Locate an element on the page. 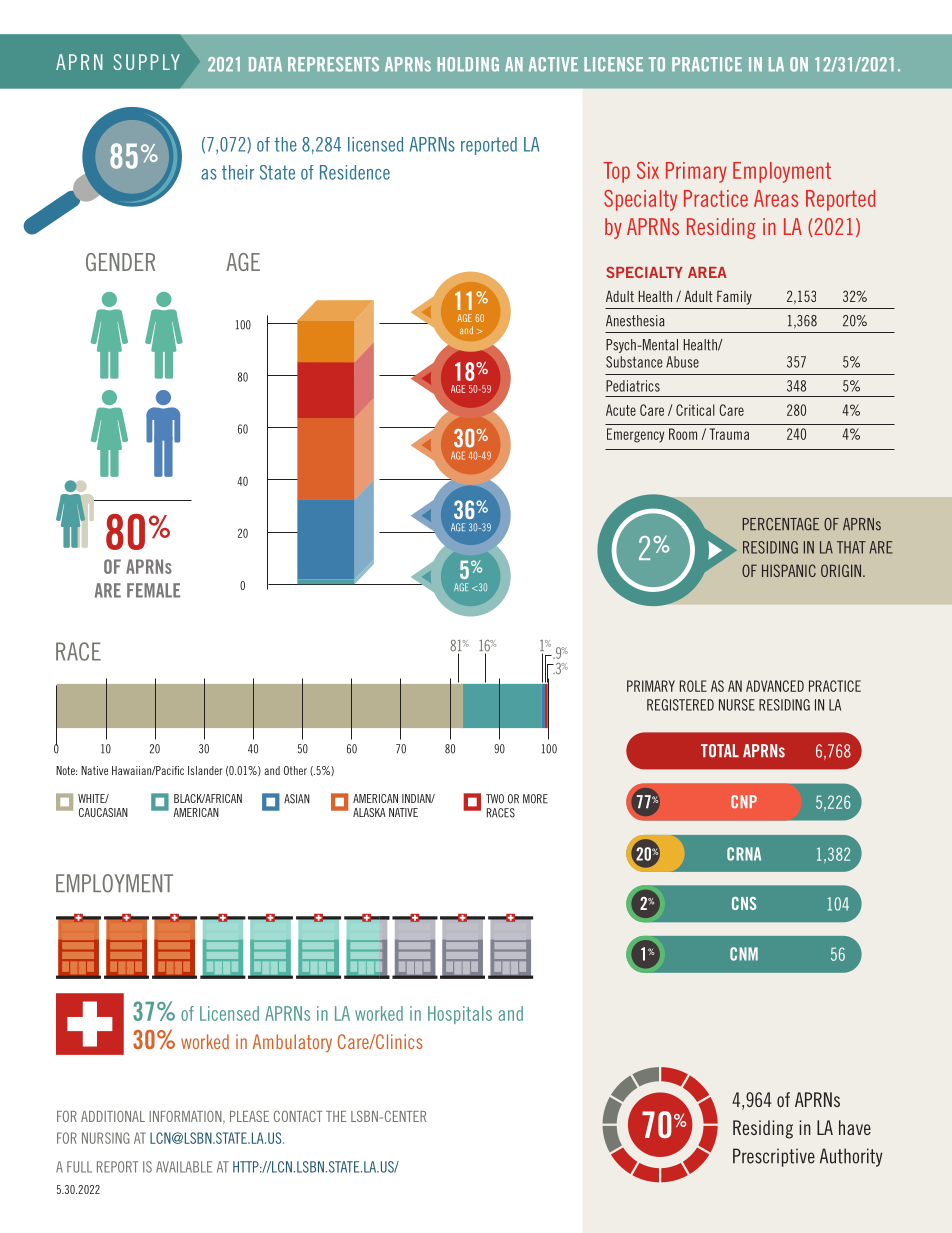 The image size is (952, 1233). INFORMATION is located at coordinates (186, 1117).
